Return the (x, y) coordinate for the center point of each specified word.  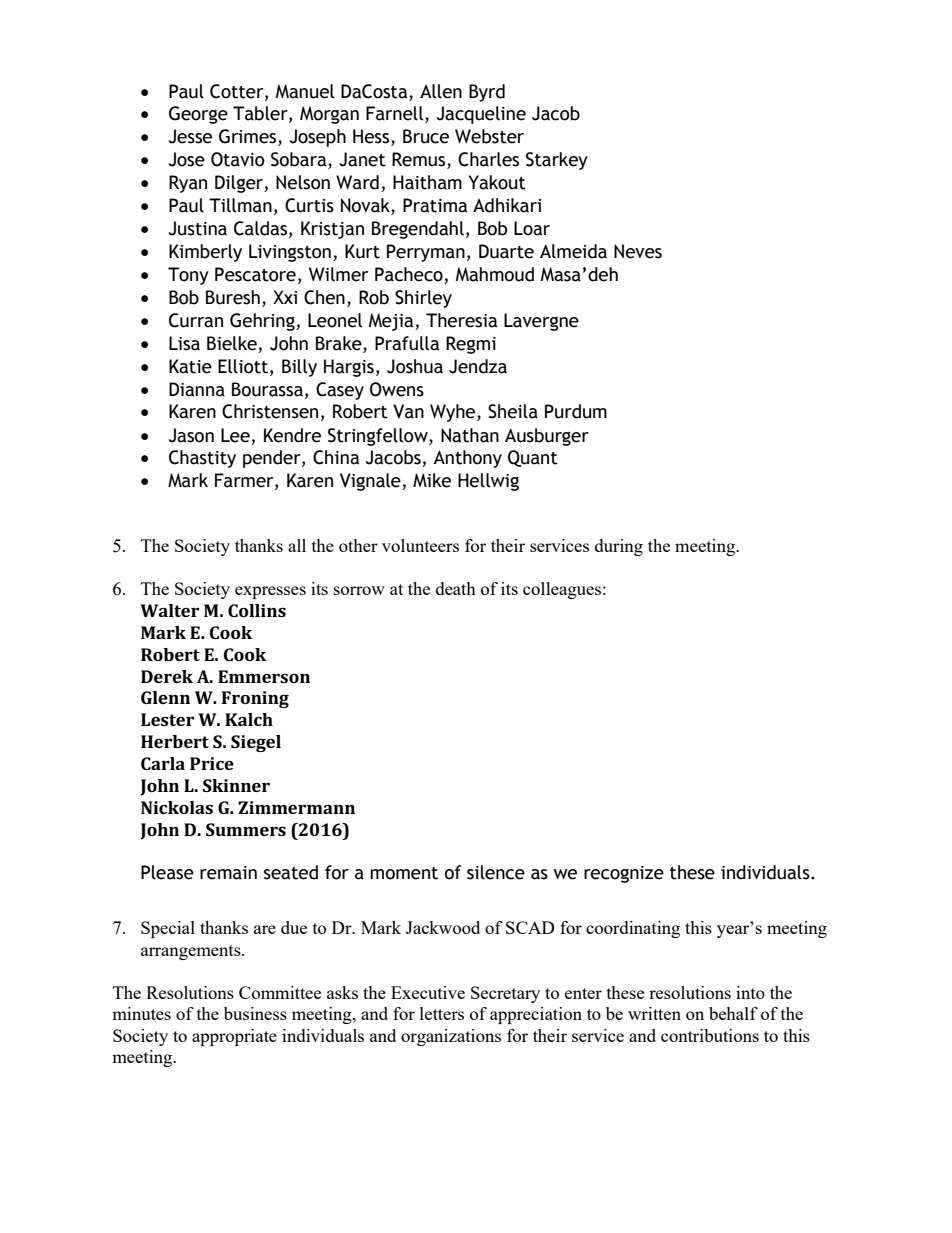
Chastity (202, 459)
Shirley (423, 299)
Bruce (426, 136)
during (619, 547)
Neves (638, 251)
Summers (246, 829)
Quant (533, 458)
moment (404, 873)
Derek (167, 676)
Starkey (557, 161)
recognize (624, 874)
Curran (196, 320)
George (198, 115)
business (255, 1013)
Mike (432, 480)
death (456, 588)
